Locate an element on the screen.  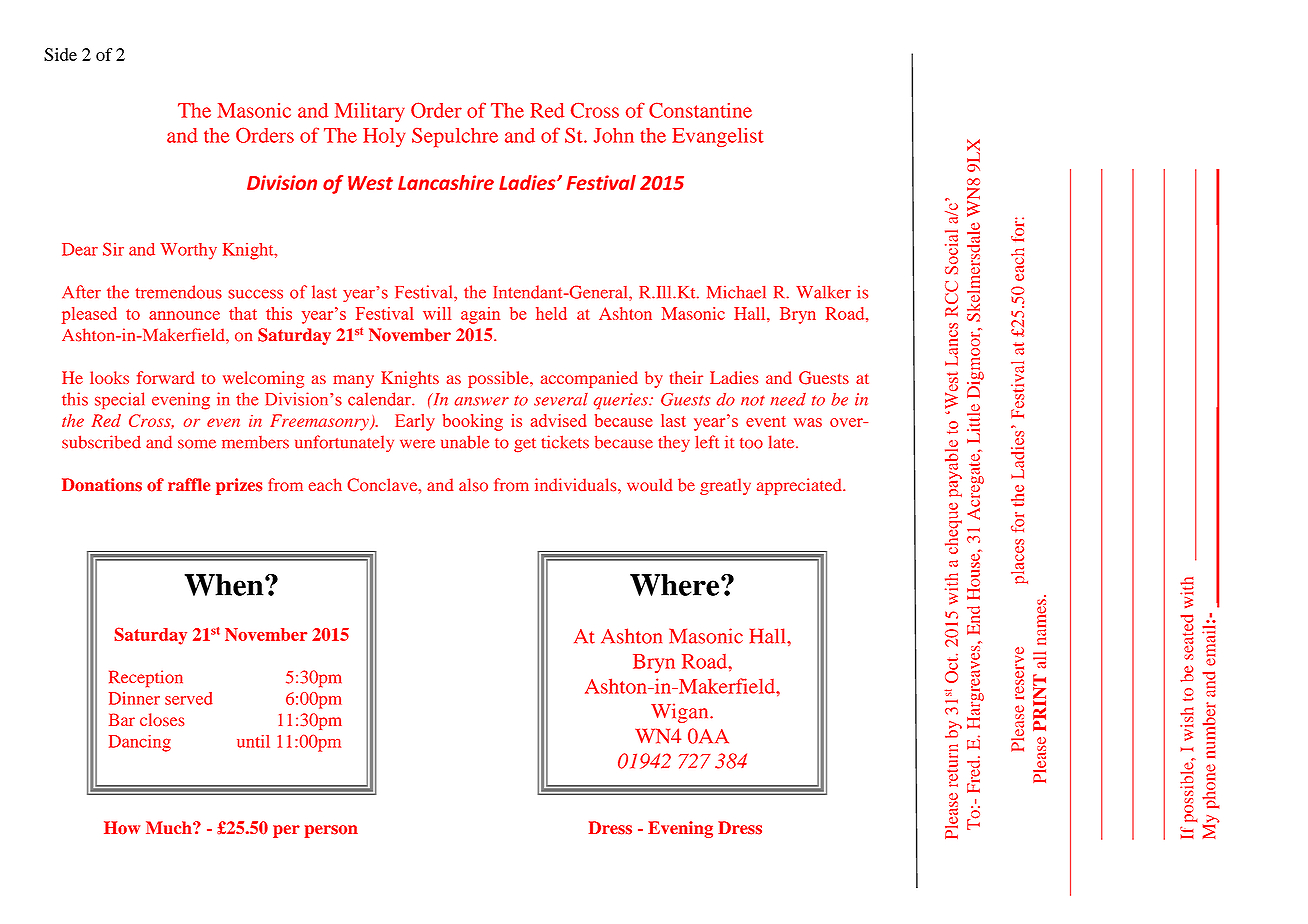
Military is located at coordinates (370, 112).
